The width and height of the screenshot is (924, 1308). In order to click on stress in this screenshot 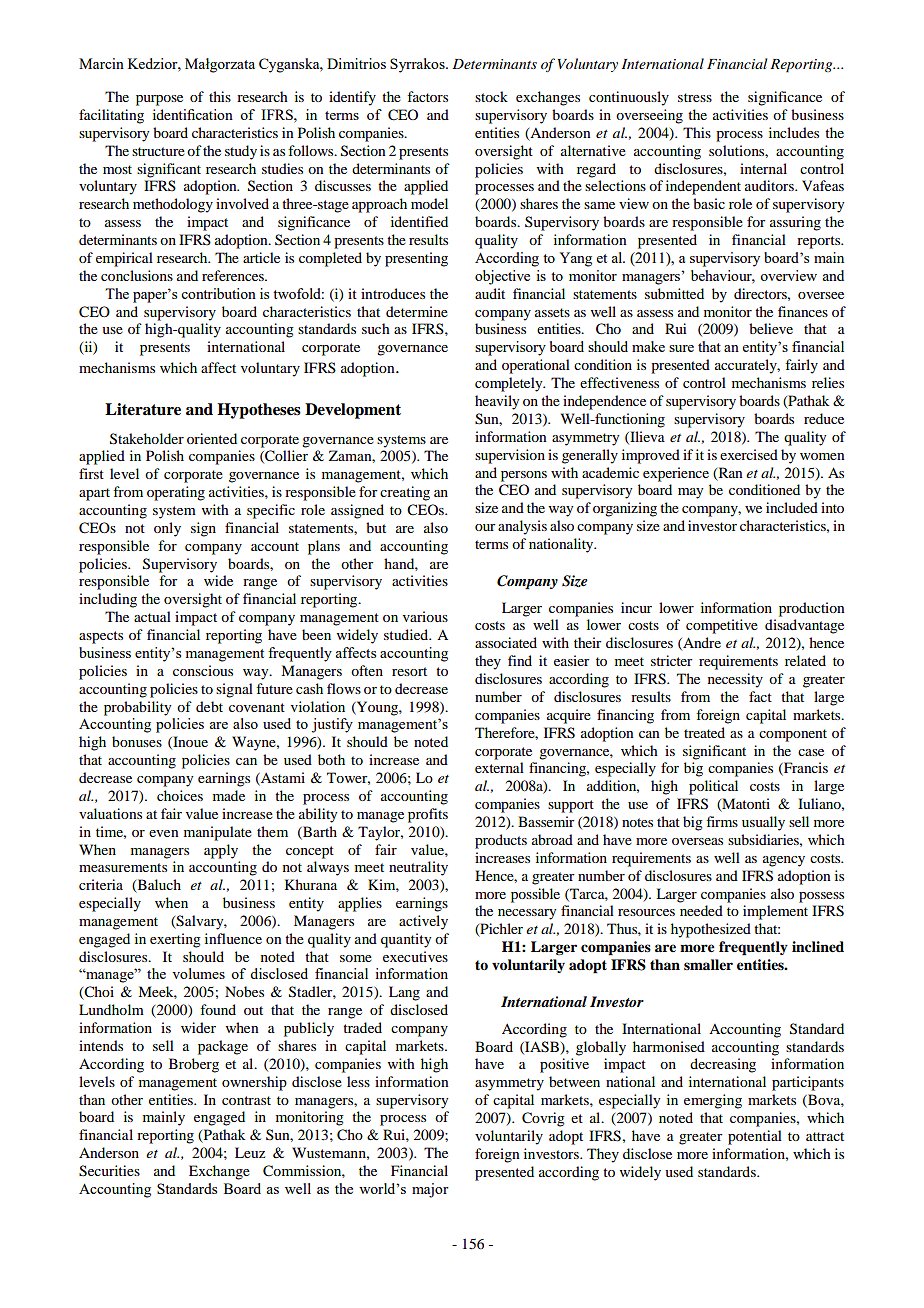, I will do `click(695, 97)`.
